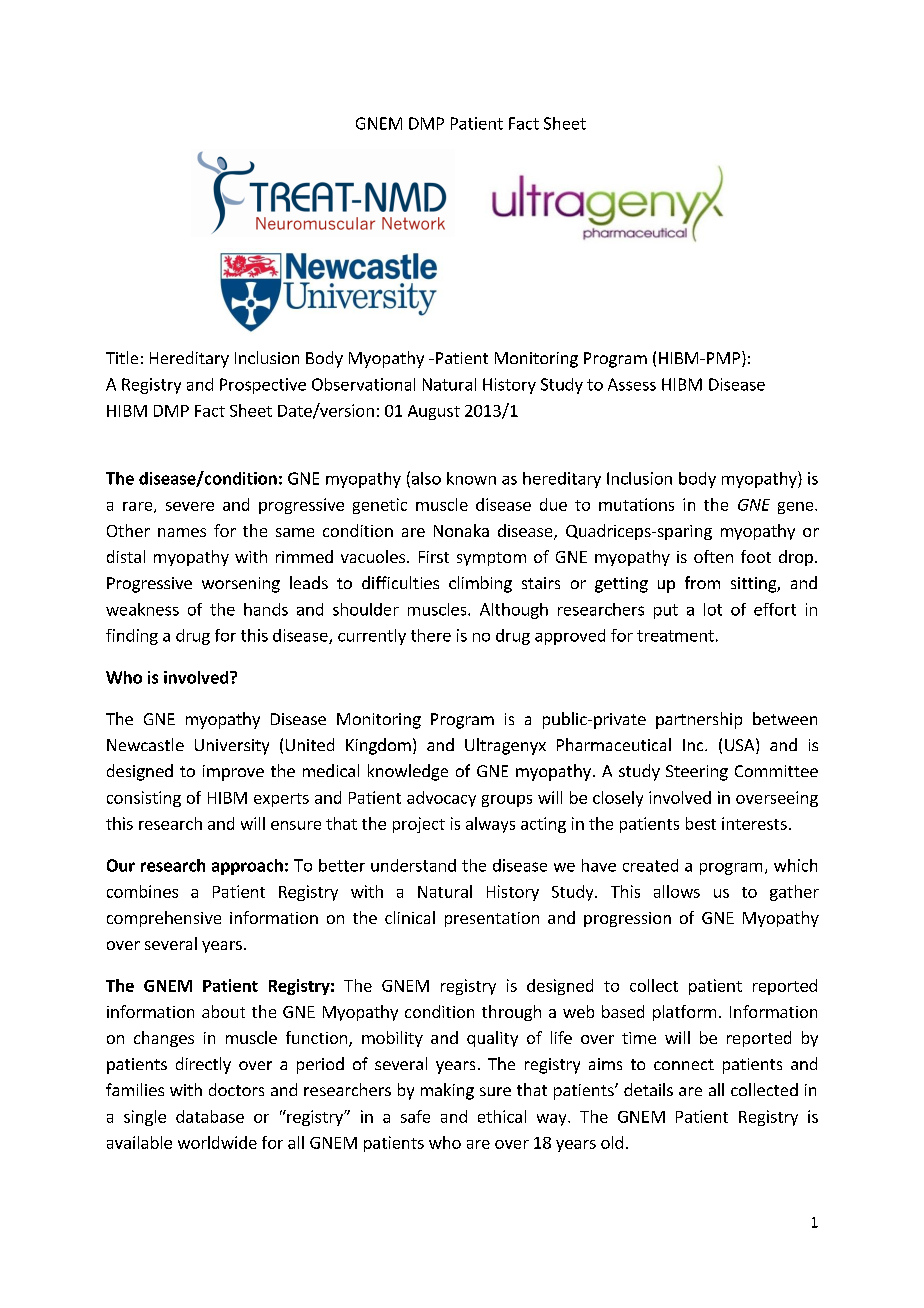  I want to click on lot, so click(713, 609).
